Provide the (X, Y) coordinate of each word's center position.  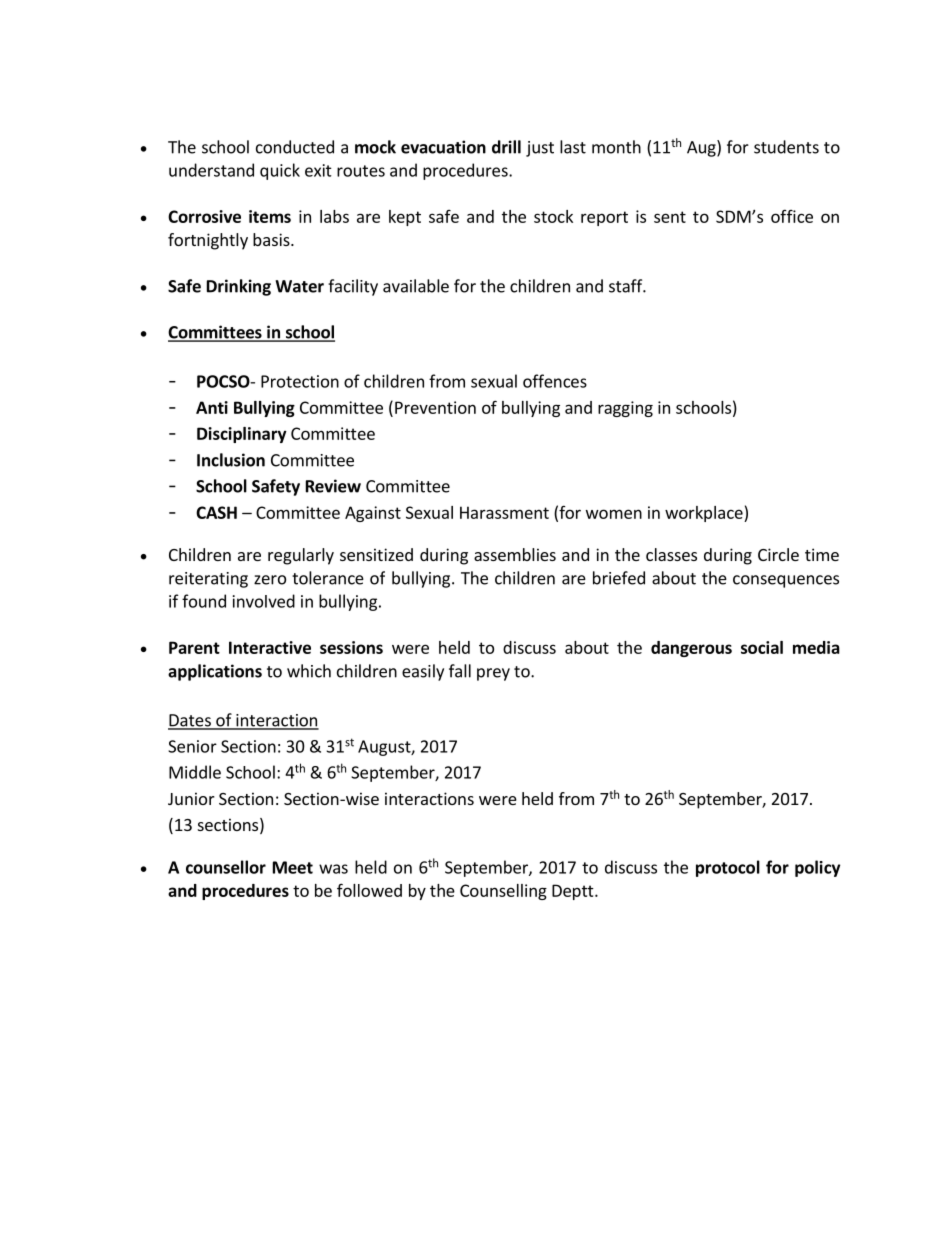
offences (555, 381)
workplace (705, 514)
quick (280, 171)
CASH (216, 512)
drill (506, 147)
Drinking (239, 287)
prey (493, 674)
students (786, 147)
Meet (293, 867)
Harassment (504, 512)
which (309, 671)
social (762, 647)
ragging (625, 409)
